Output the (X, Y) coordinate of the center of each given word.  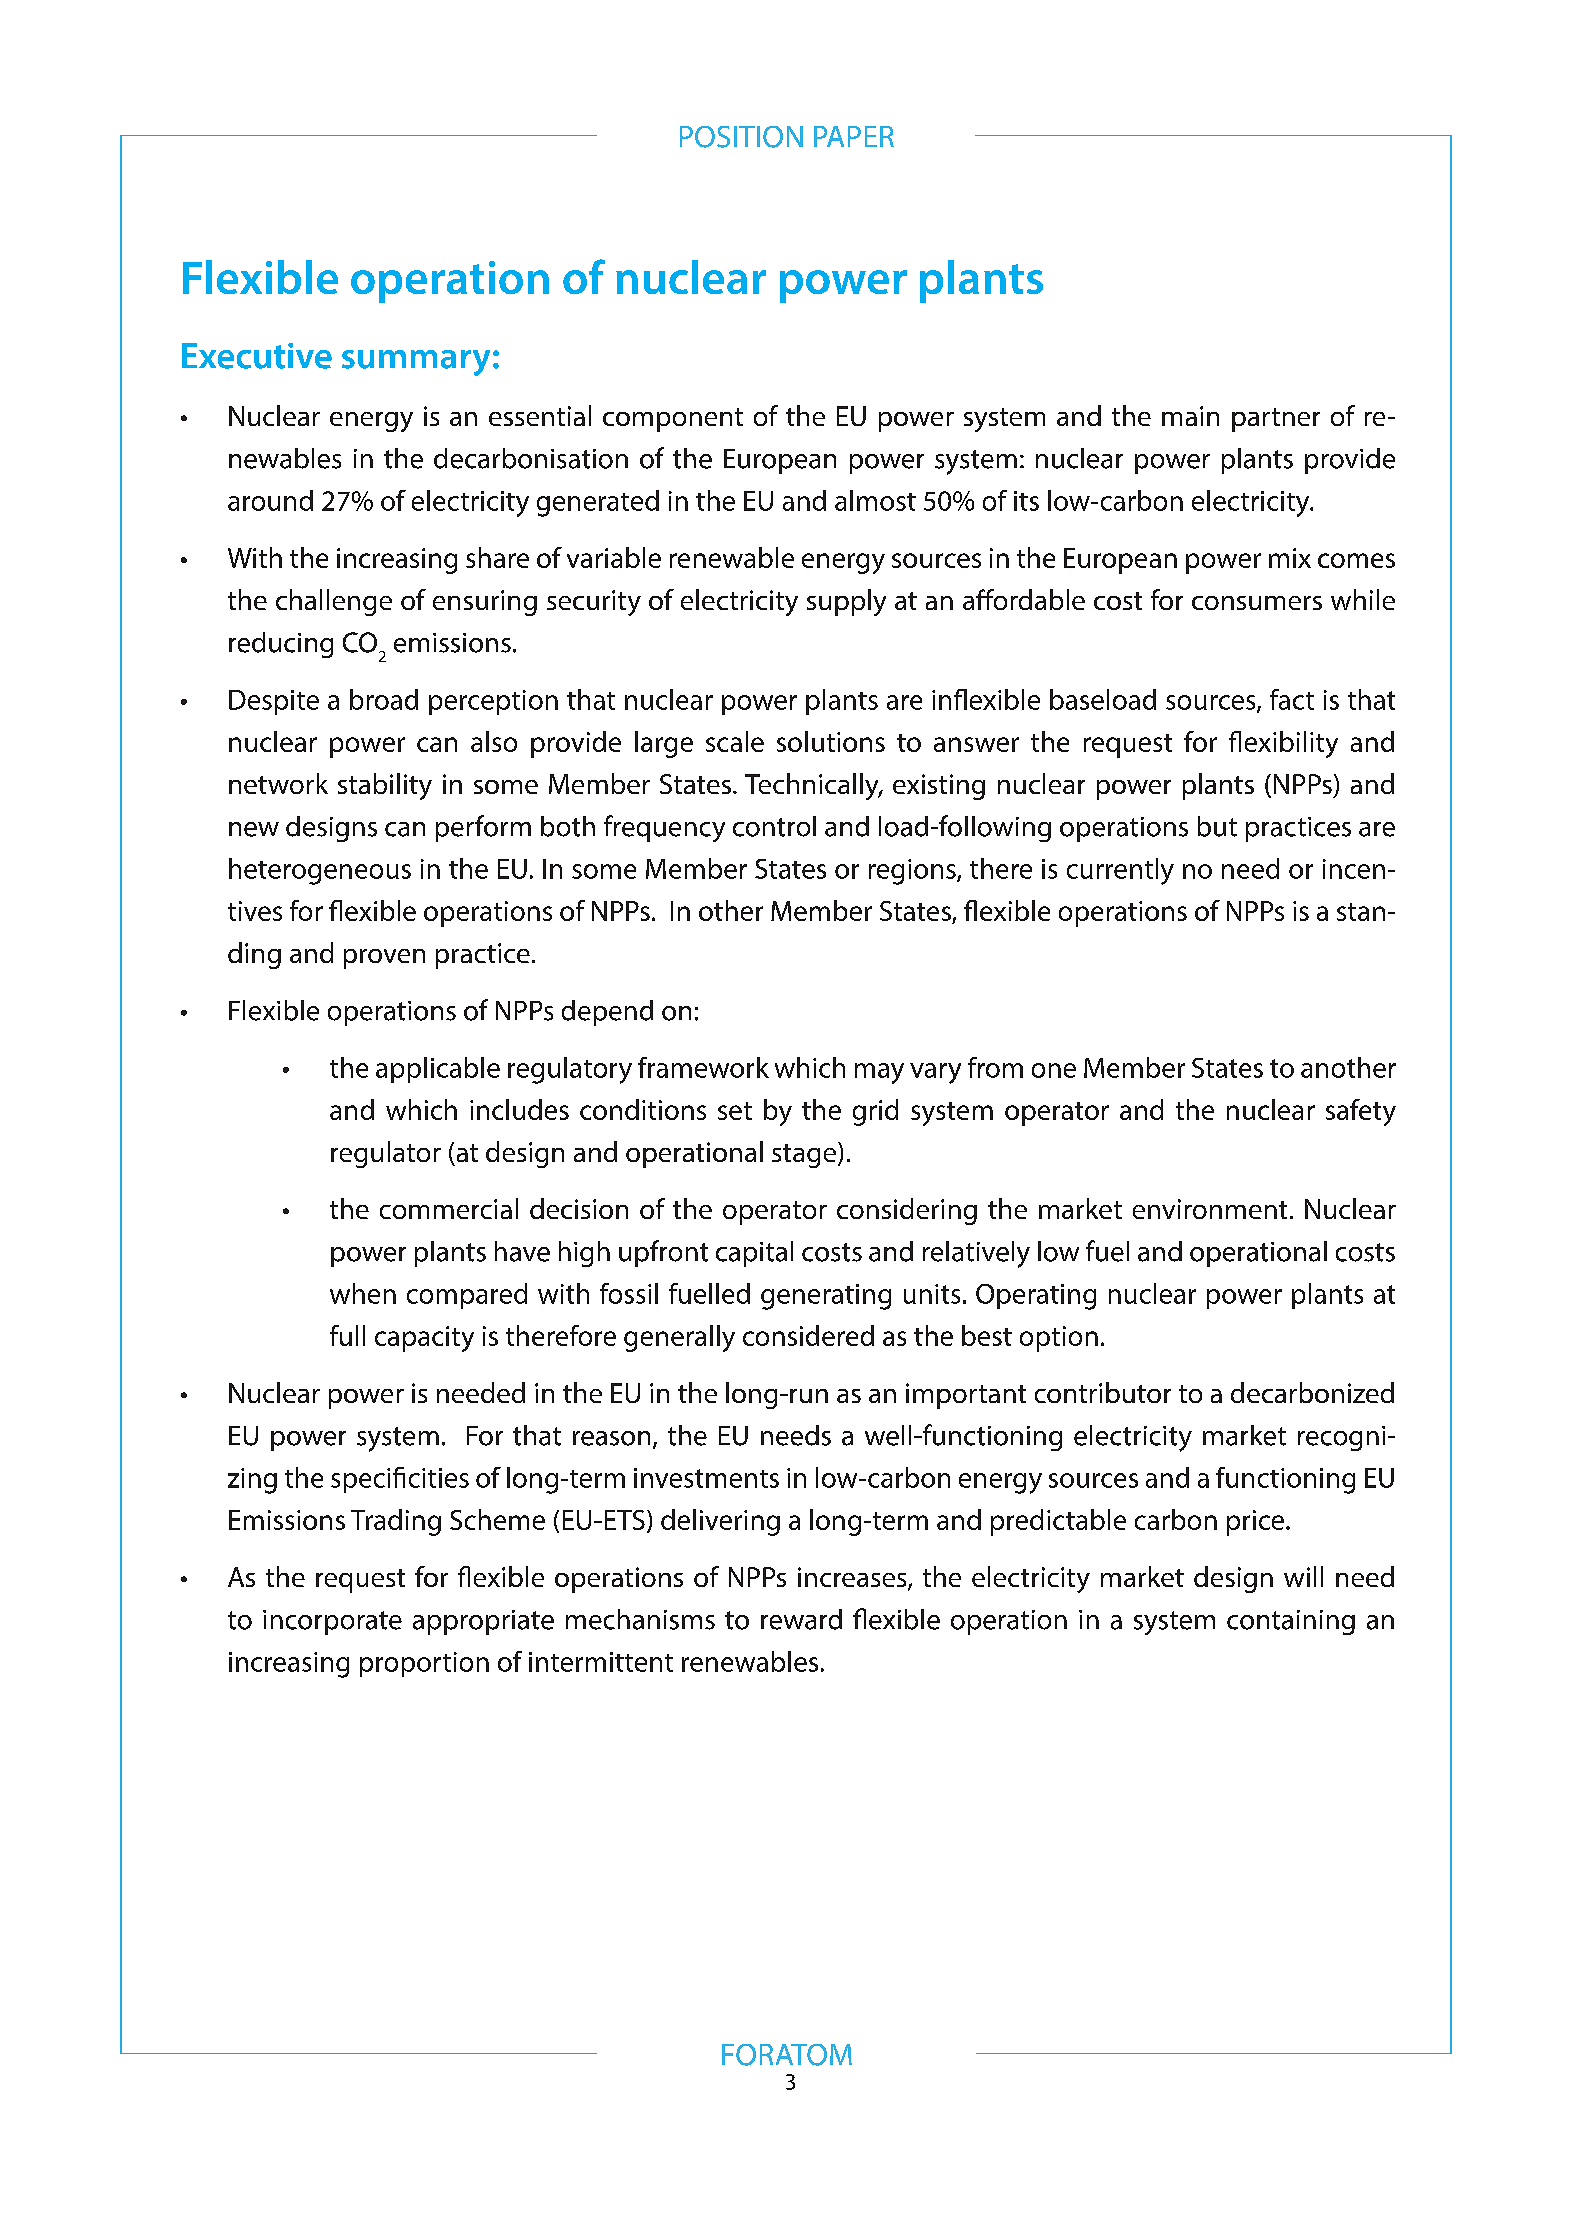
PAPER (854, 136)
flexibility (1283, 744)
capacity (424, 1339)
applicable (438, 1070)
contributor (1103, 1392)
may (879, 1073)
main (1190, 416)
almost (875, 500)
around (270, 500)
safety (1361, 1112)
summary (416, 363)
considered (808, 1335)
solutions (831, 741)
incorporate (332, 1622)
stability (385, 786)
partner (1276, 420)
